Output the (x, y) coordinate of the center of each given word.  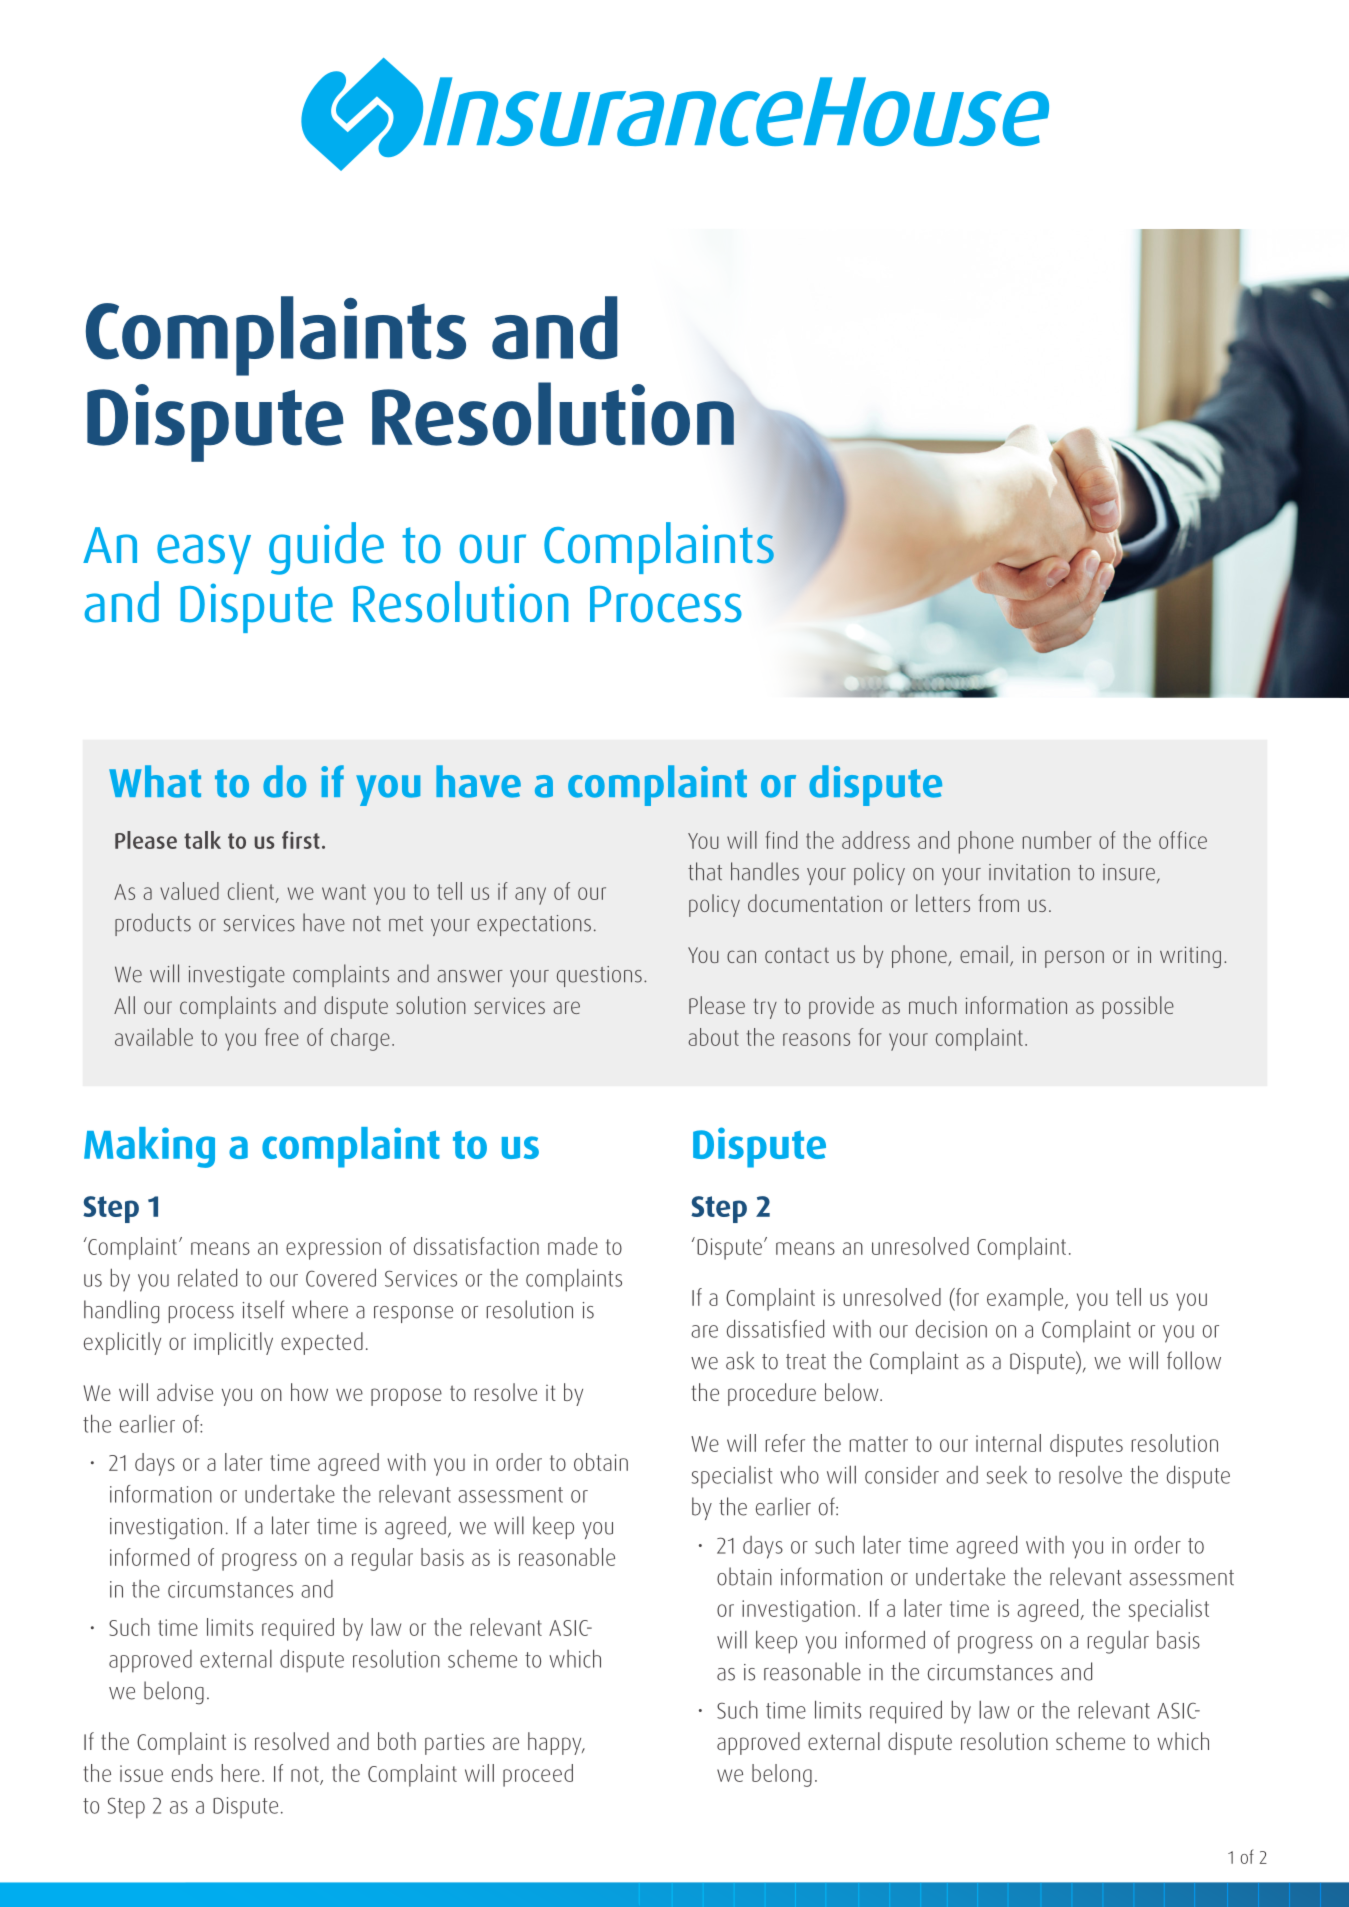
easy (204, 554)
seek (1007, 1475)
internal (1008, 1443)
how (309, 1392)
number (1057, 840)
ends (192, 1773)
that (705, 871)
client (251, 891)
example (1026, 1299)
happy (556, 1743)
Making (149, 1147)
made (573, 1246)
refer (785, 1443)
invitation (1029, 872)
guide (326, 548)
